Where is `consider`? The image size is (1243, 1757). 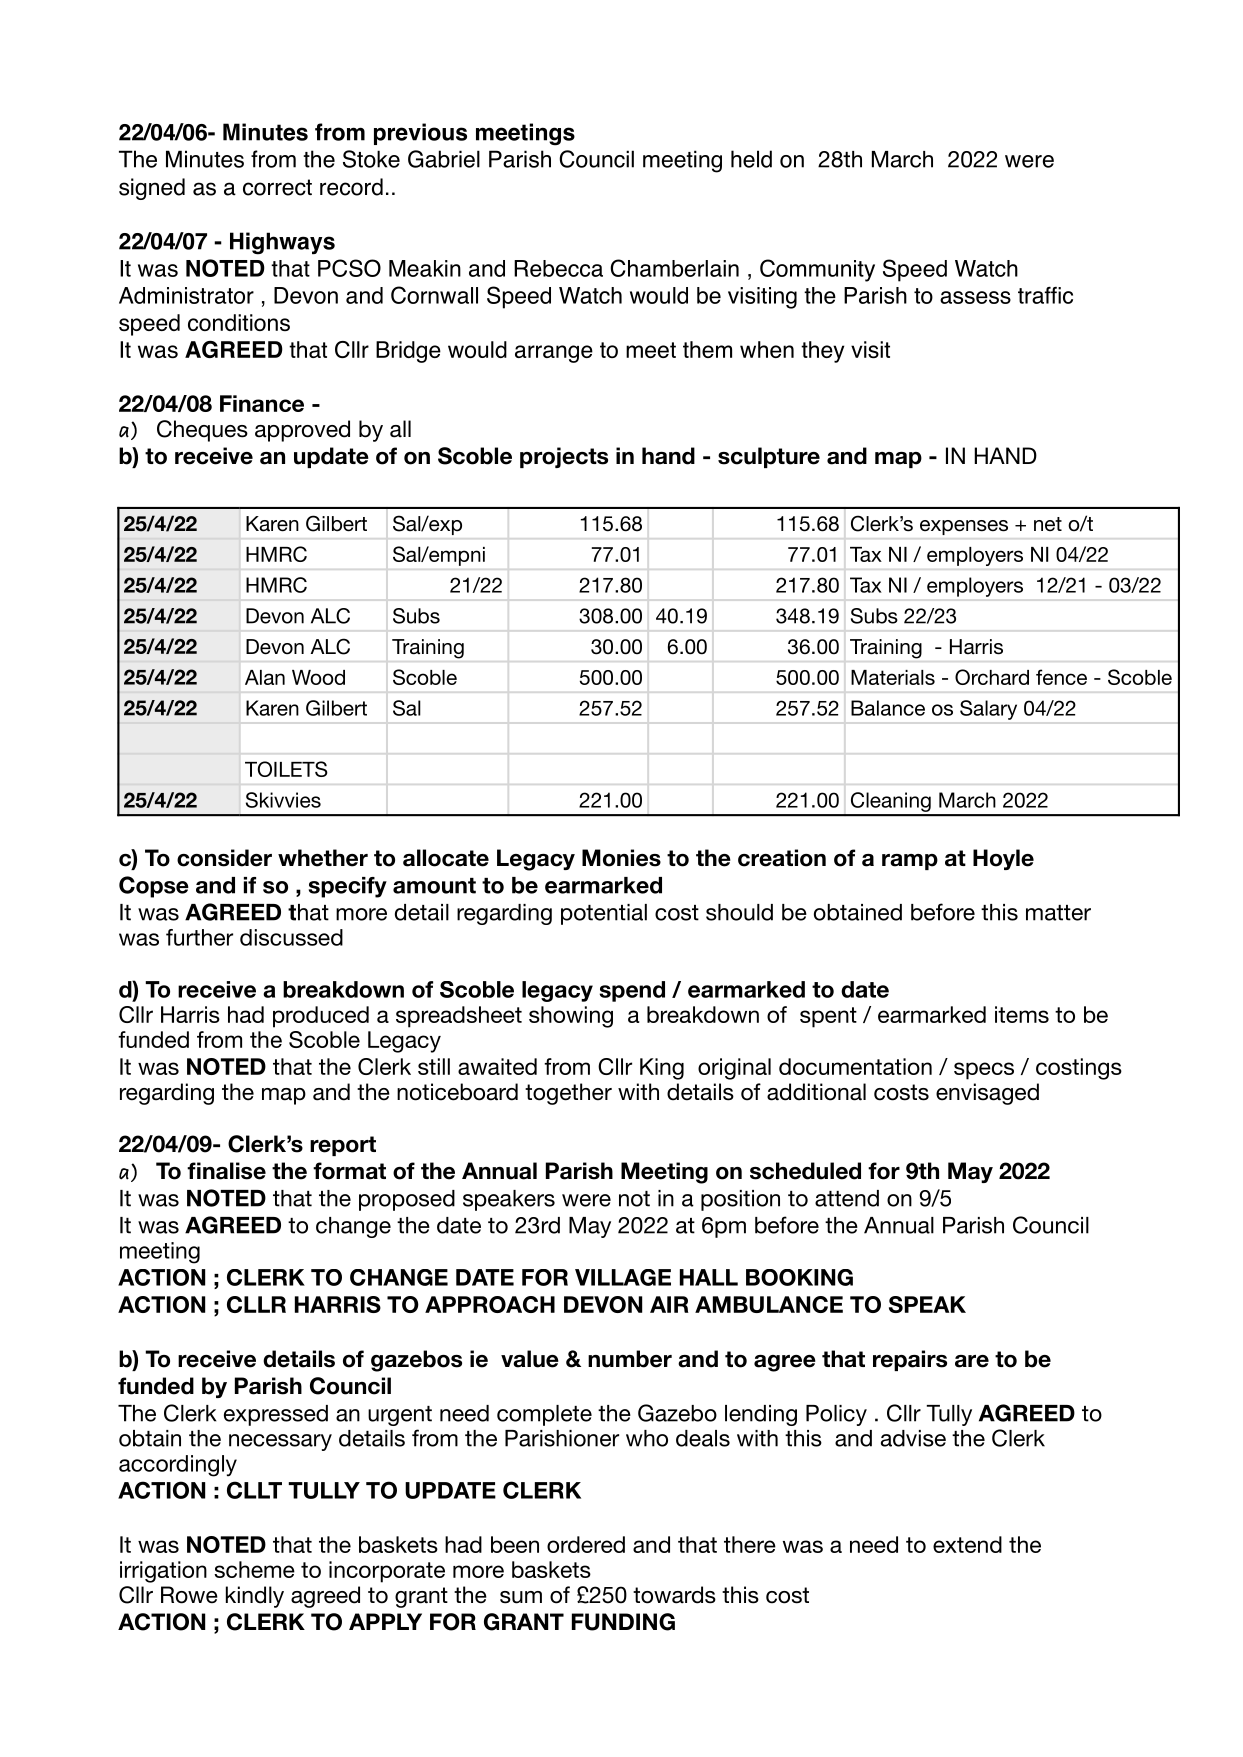 consider is located at coordinates (224, 858).
